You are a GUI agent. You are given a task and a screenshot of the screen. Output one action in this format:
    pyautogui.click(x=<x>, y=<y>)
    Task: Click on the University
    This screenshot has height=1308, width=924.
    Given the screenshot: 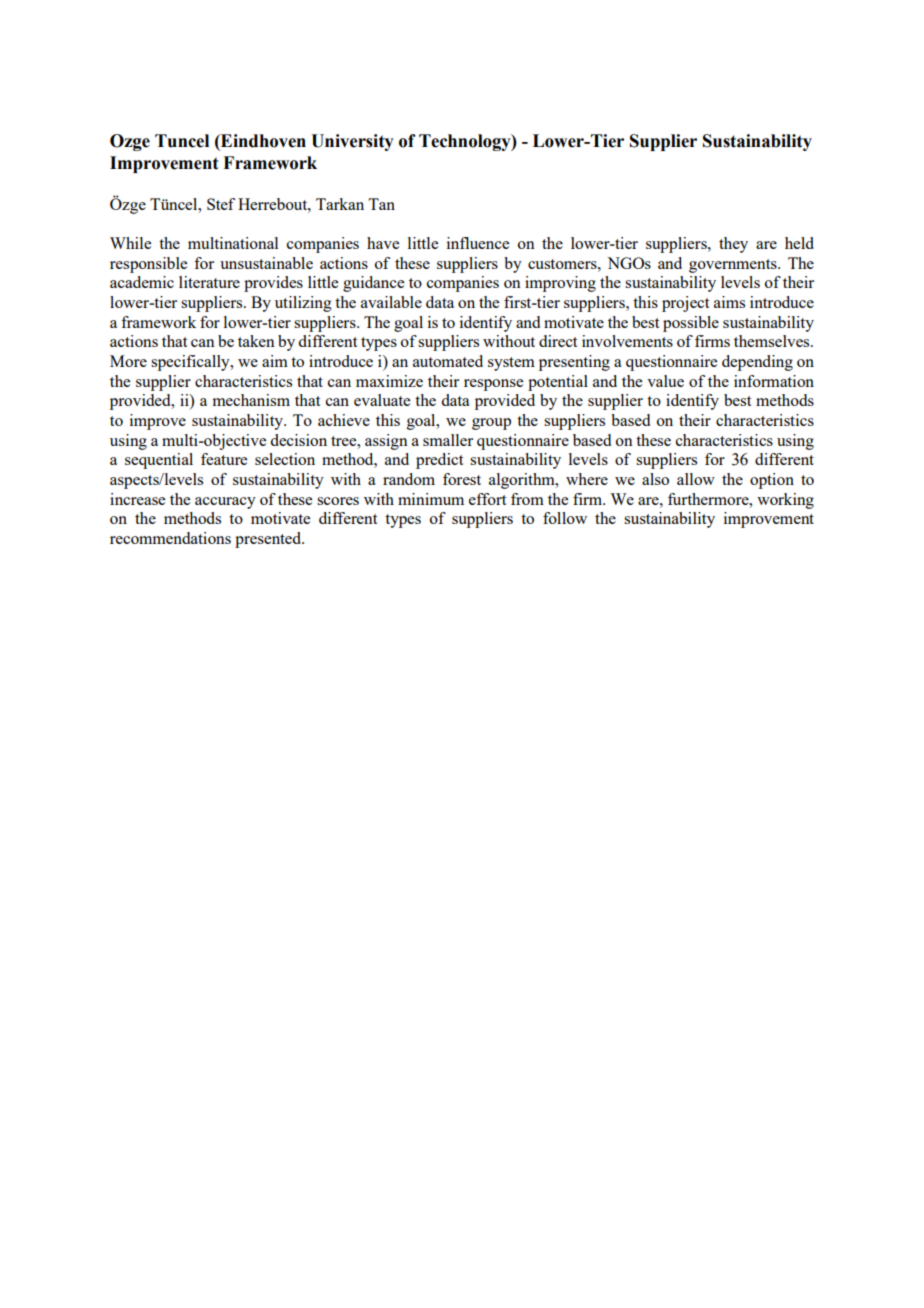 What is the action you would take?
    pyautogui.click(x=352, y=142)
